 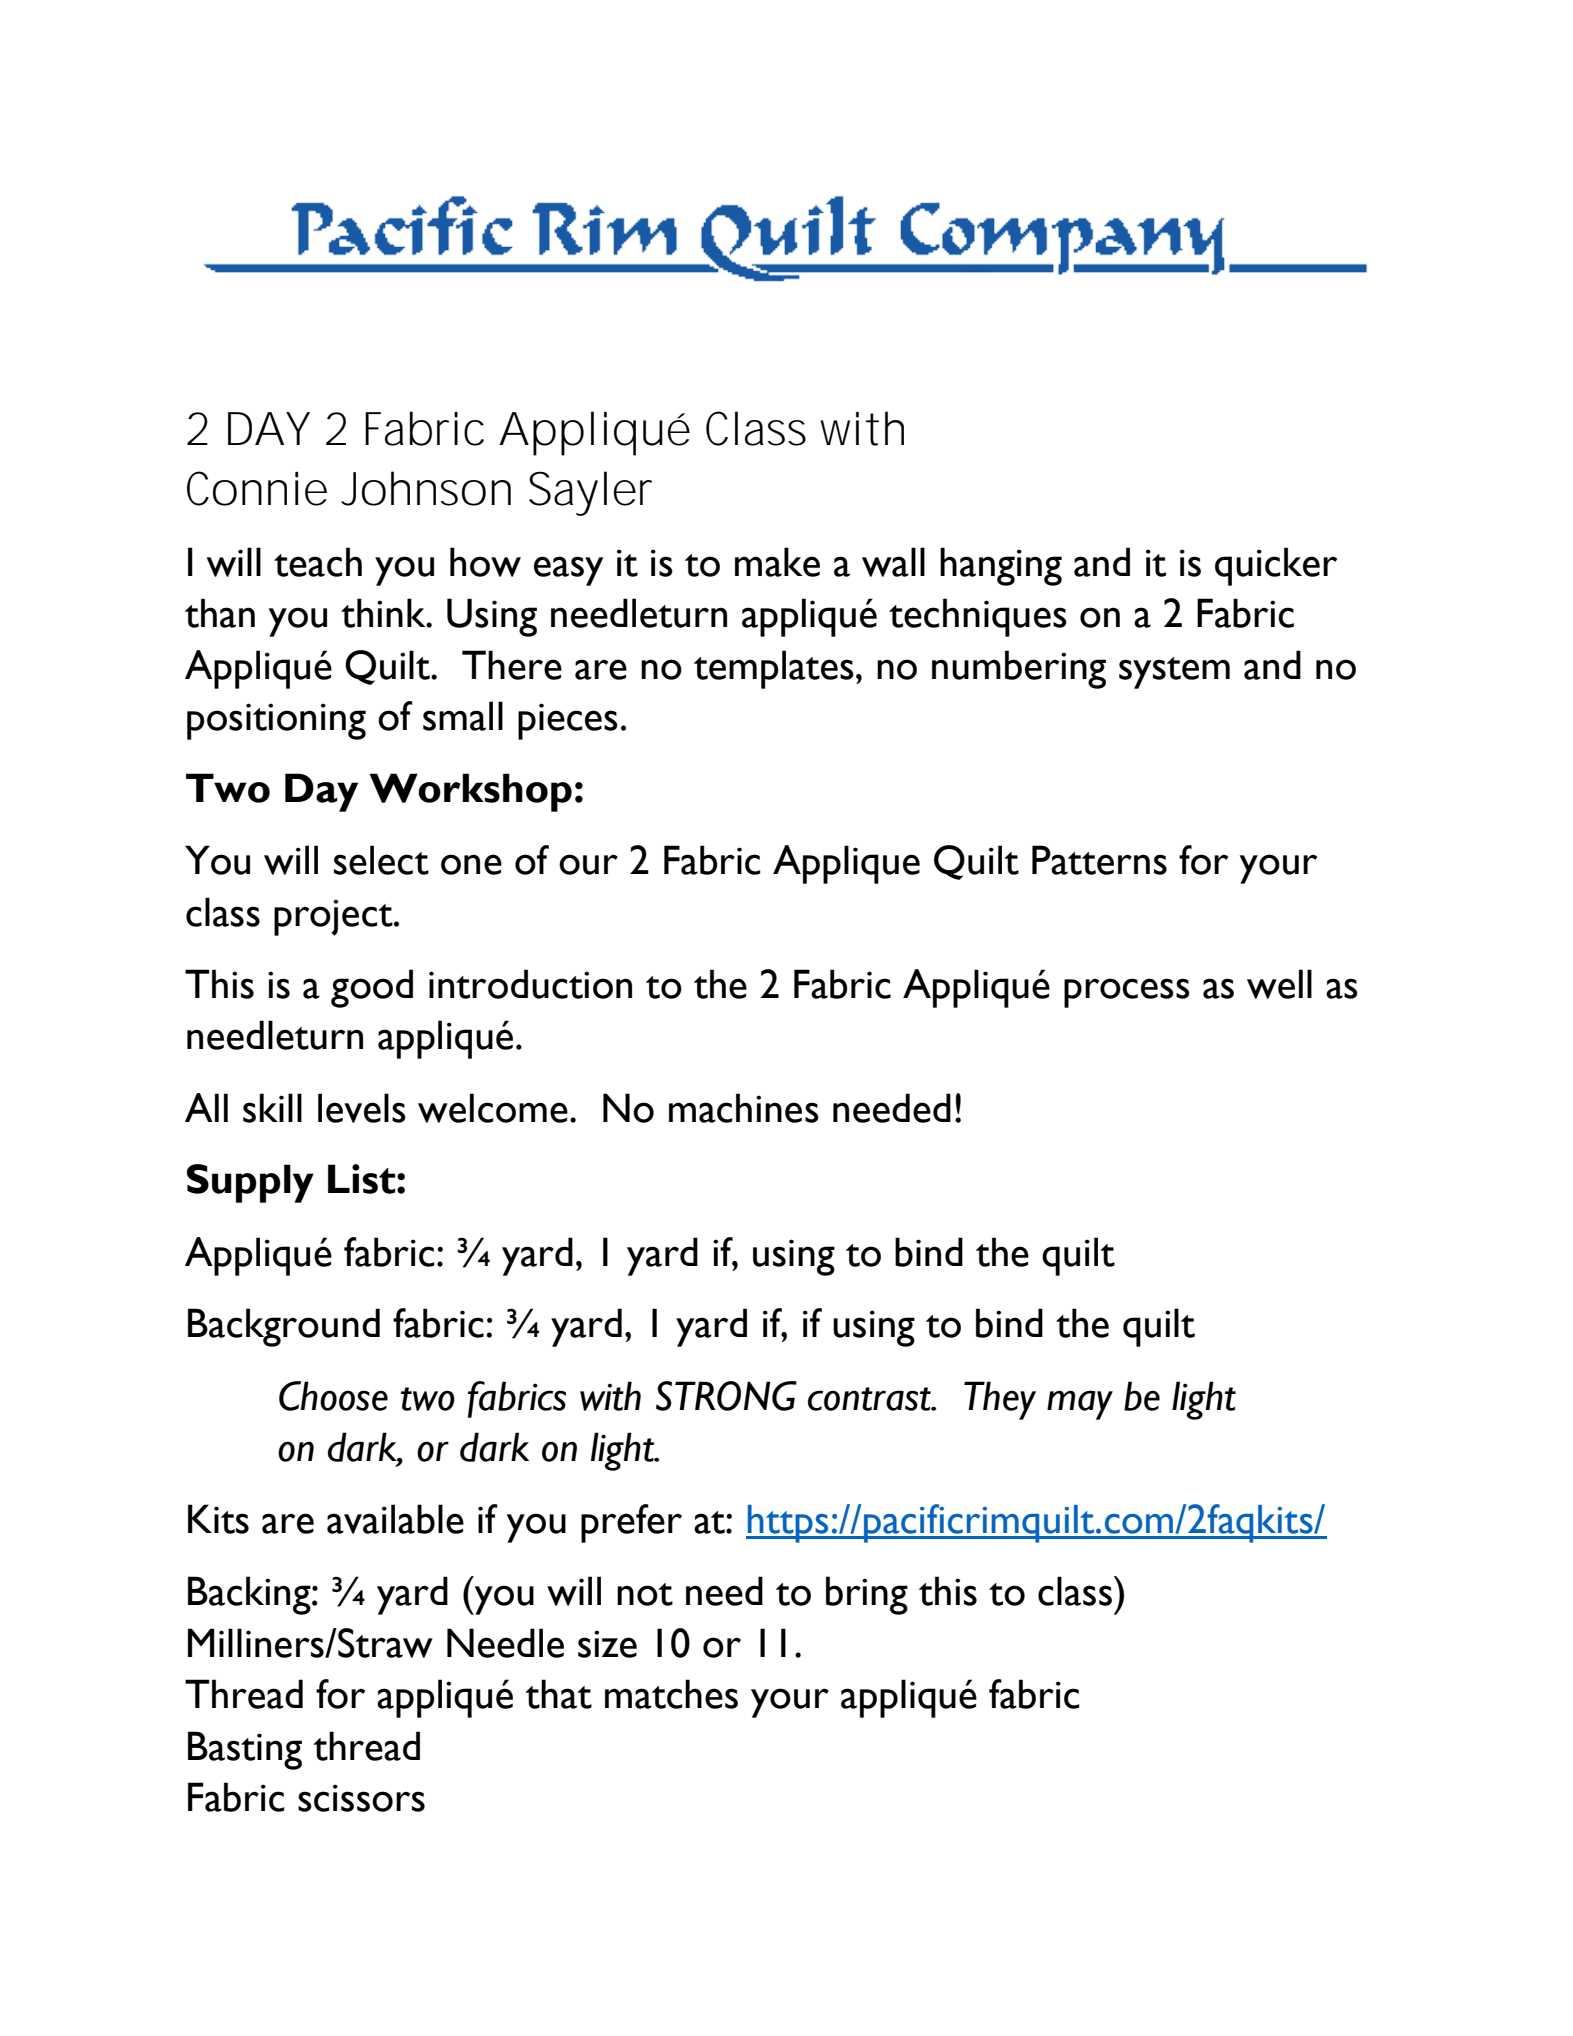 What do you see at coordinates (1127, 993) in the screenshot?
I see `process` at bounding box center [1127, 993].
